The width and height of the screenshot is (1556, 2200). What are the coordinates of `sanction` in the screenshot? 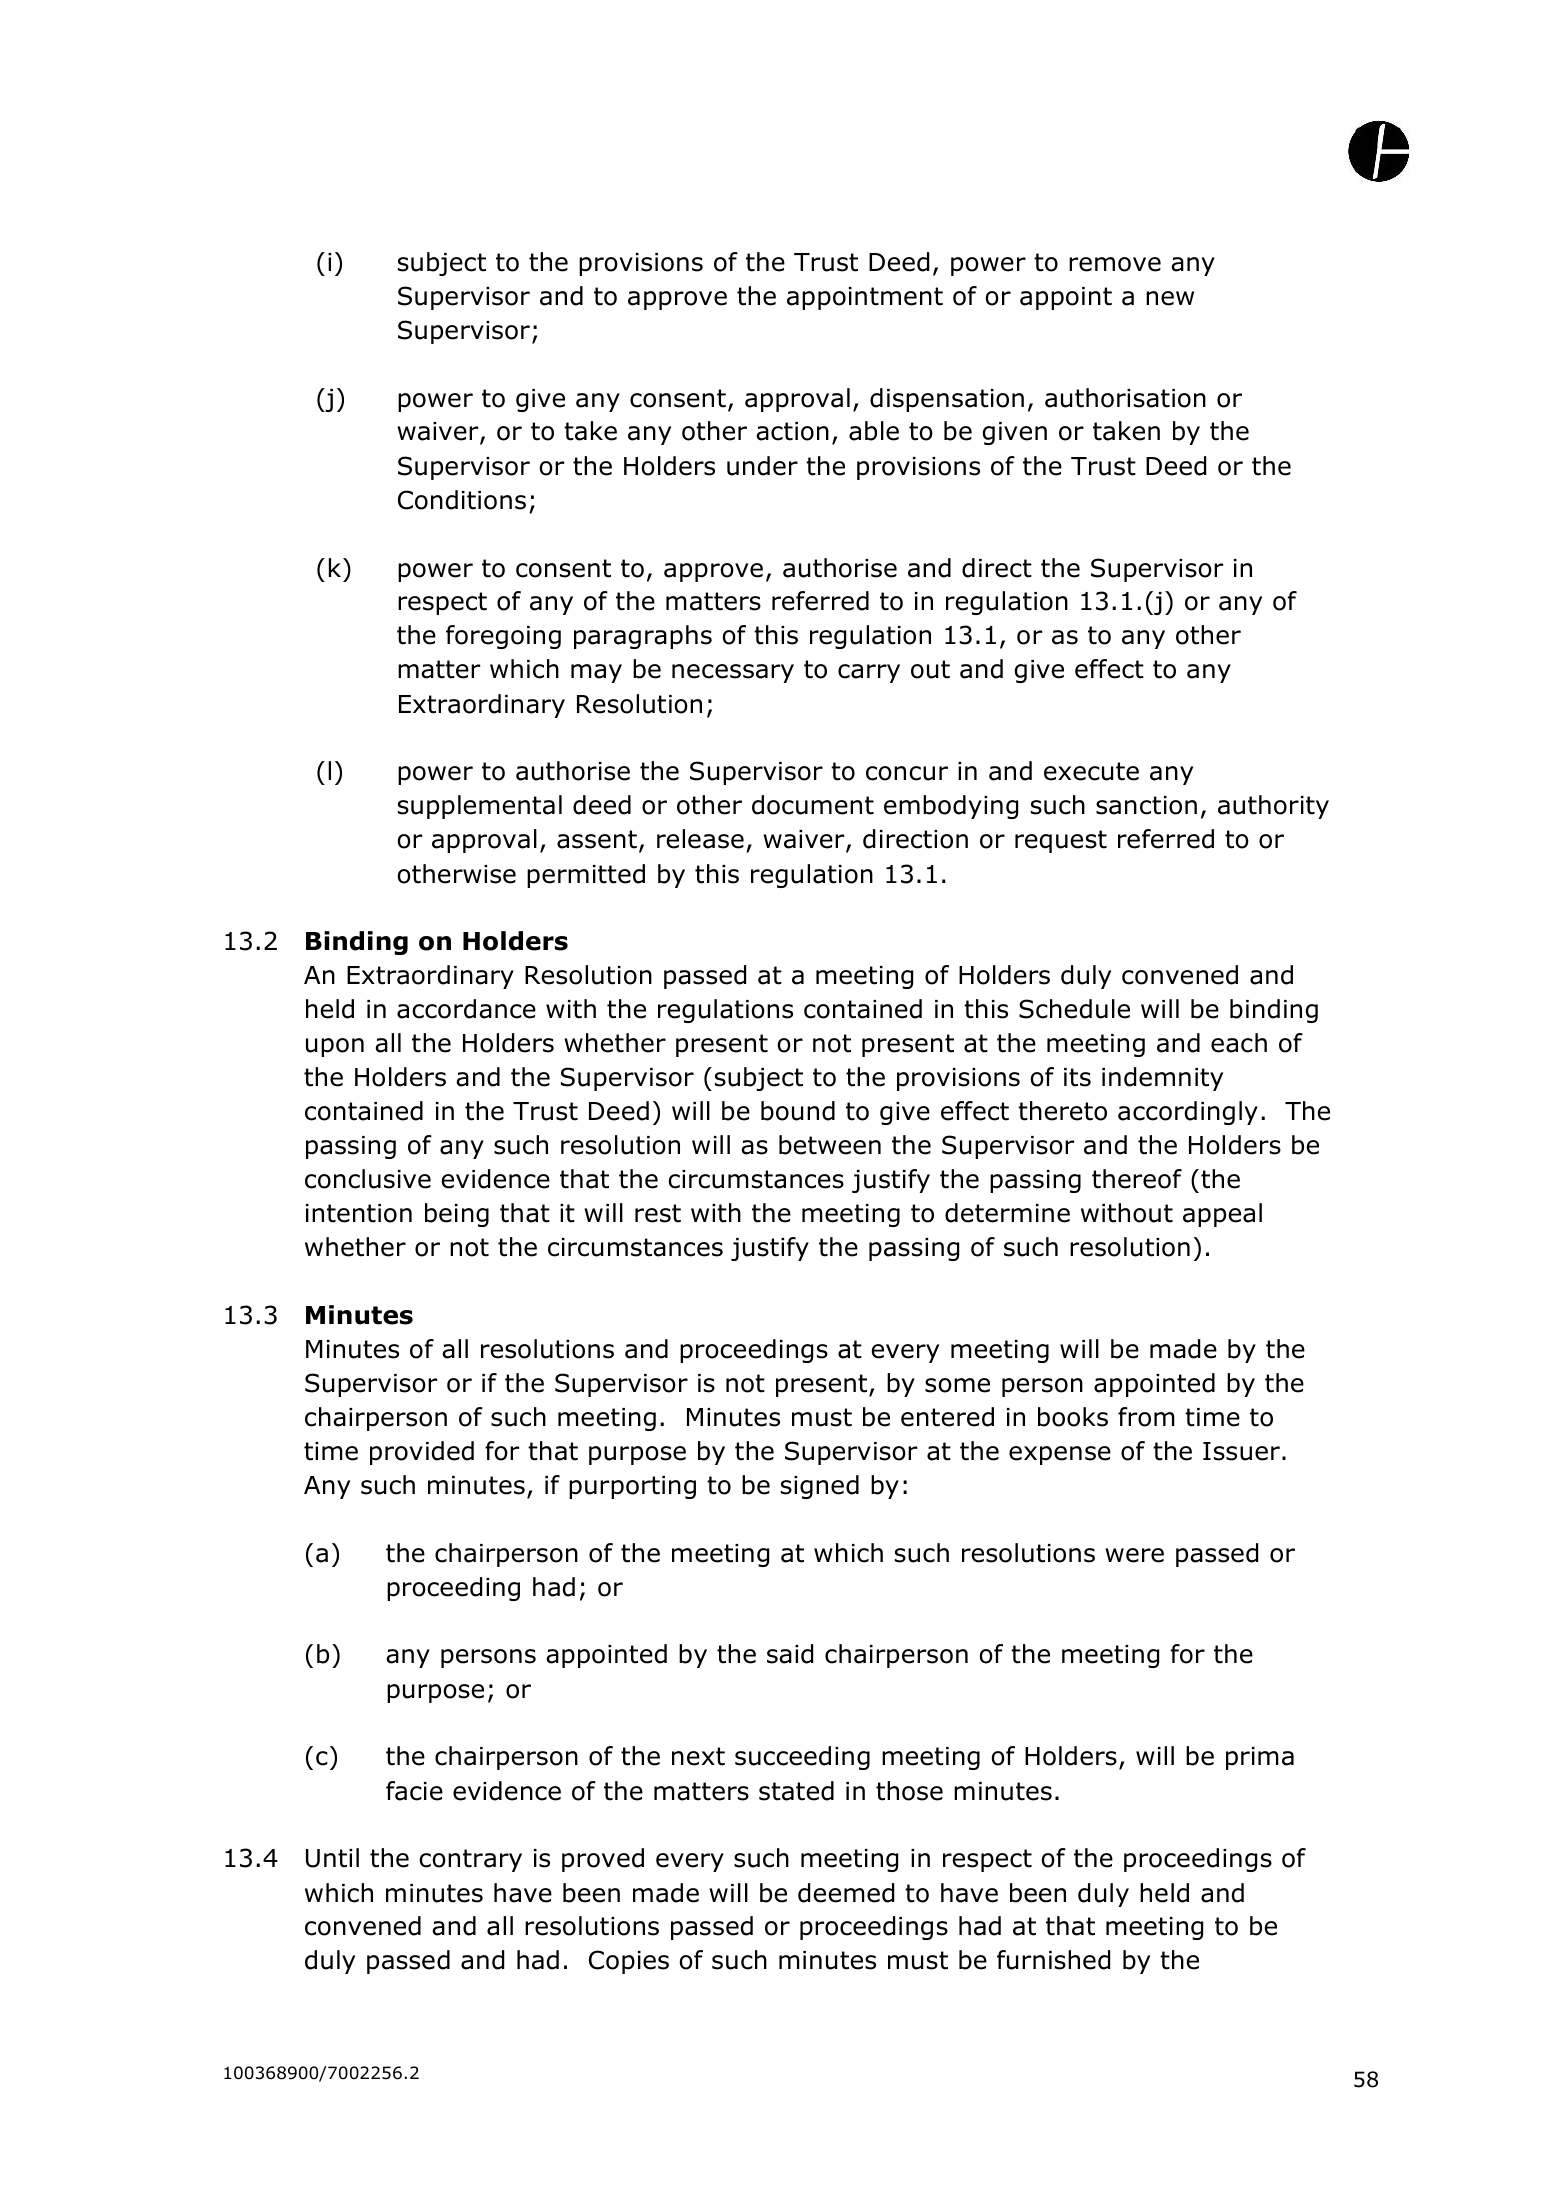 It's located at (1146, 805).
